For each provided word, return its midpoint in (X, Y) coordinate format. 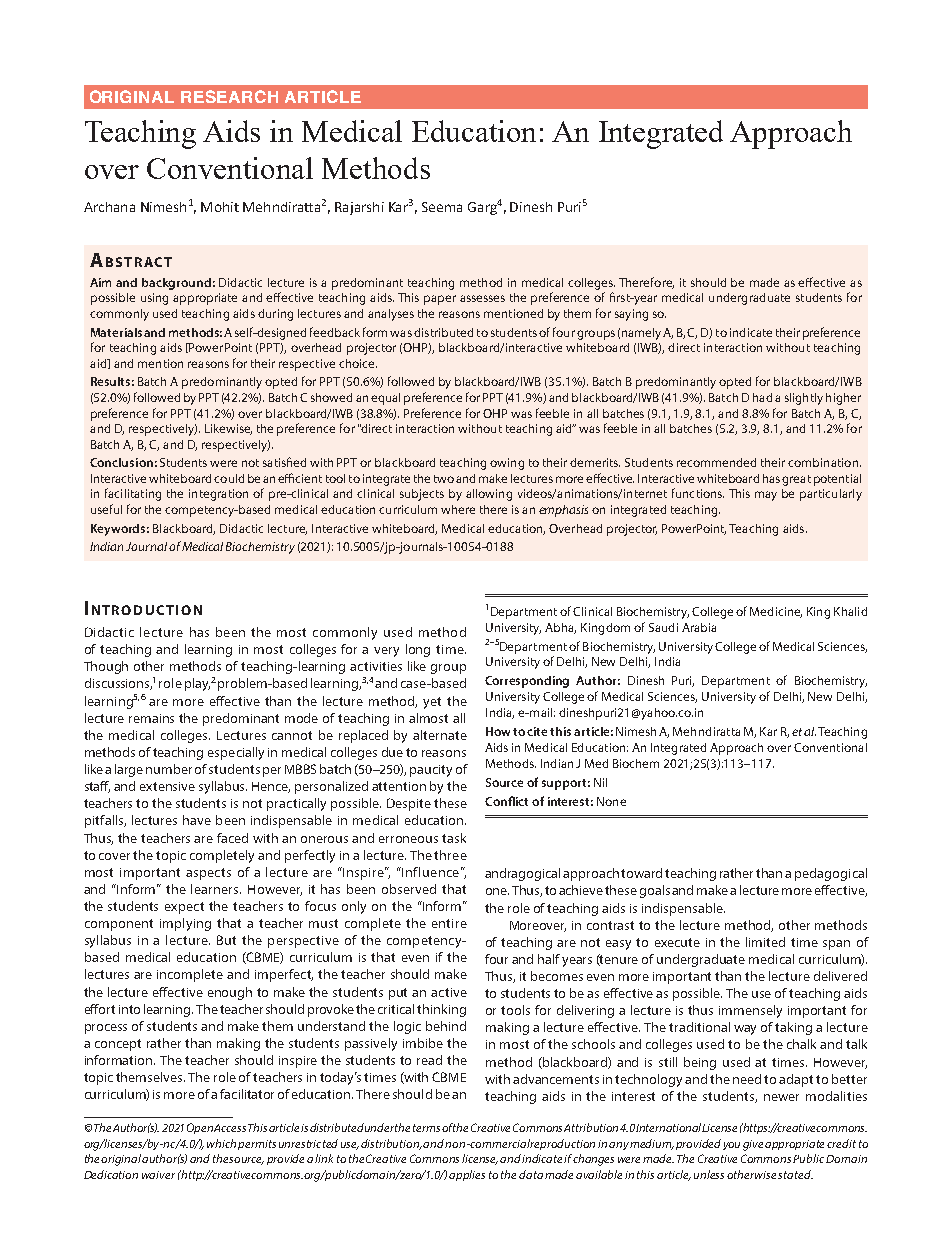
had (762, 397)
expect (184, 908)
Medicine (776, 612)
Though (106, 667)
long (418, 650)
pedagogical (831, 874)
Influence (430, 872)
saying (631, 315)
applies (467, 1175)
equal (385, 399)
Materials (116, 332)
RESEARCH (229, 96)
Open (200, 1128)
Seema (442, 207)
